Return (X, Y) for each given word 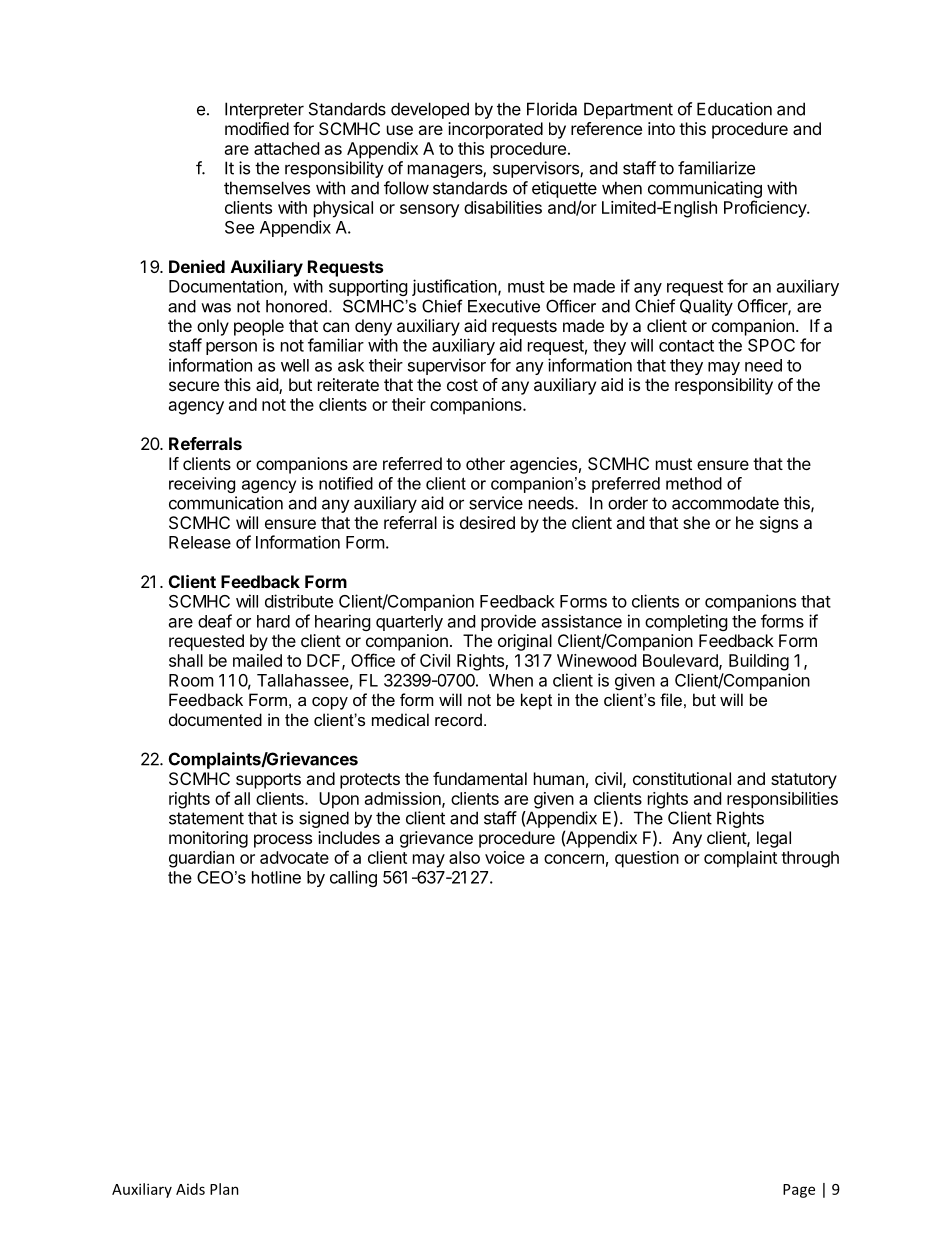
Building (759, 662)
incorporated (495, 130)
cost (462, 385)
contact (686, 346)
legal (774, 839)
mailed (257, 660)
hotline (276, 877)
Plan (224, 1189)
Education (734, 109)
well (295, 365)
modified (257, 128)
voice (505, 857)
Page (799, 1191)
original (525, 642)
